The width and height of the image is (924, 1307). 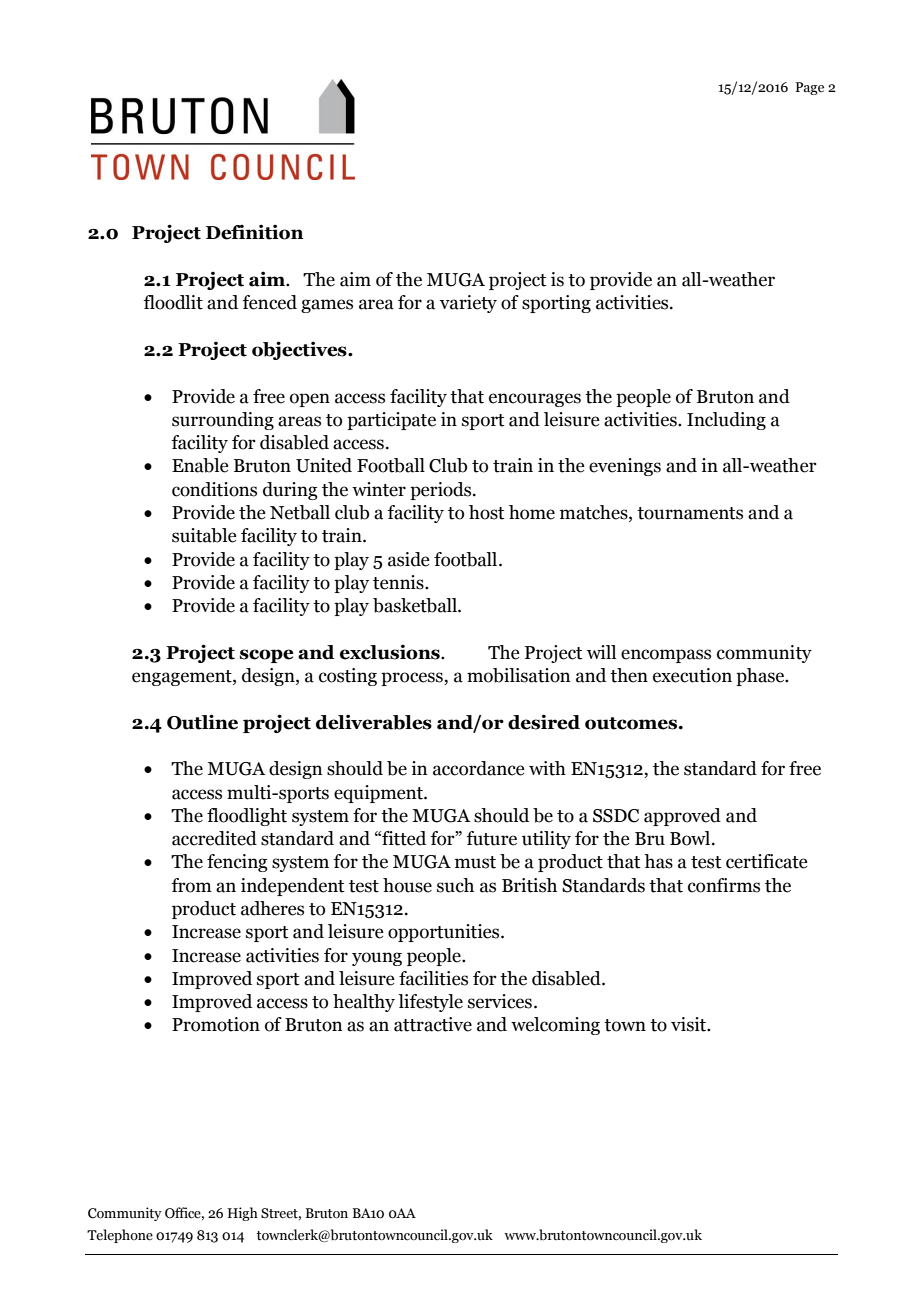 I want to click on execution, so click(x=692, y=675).
